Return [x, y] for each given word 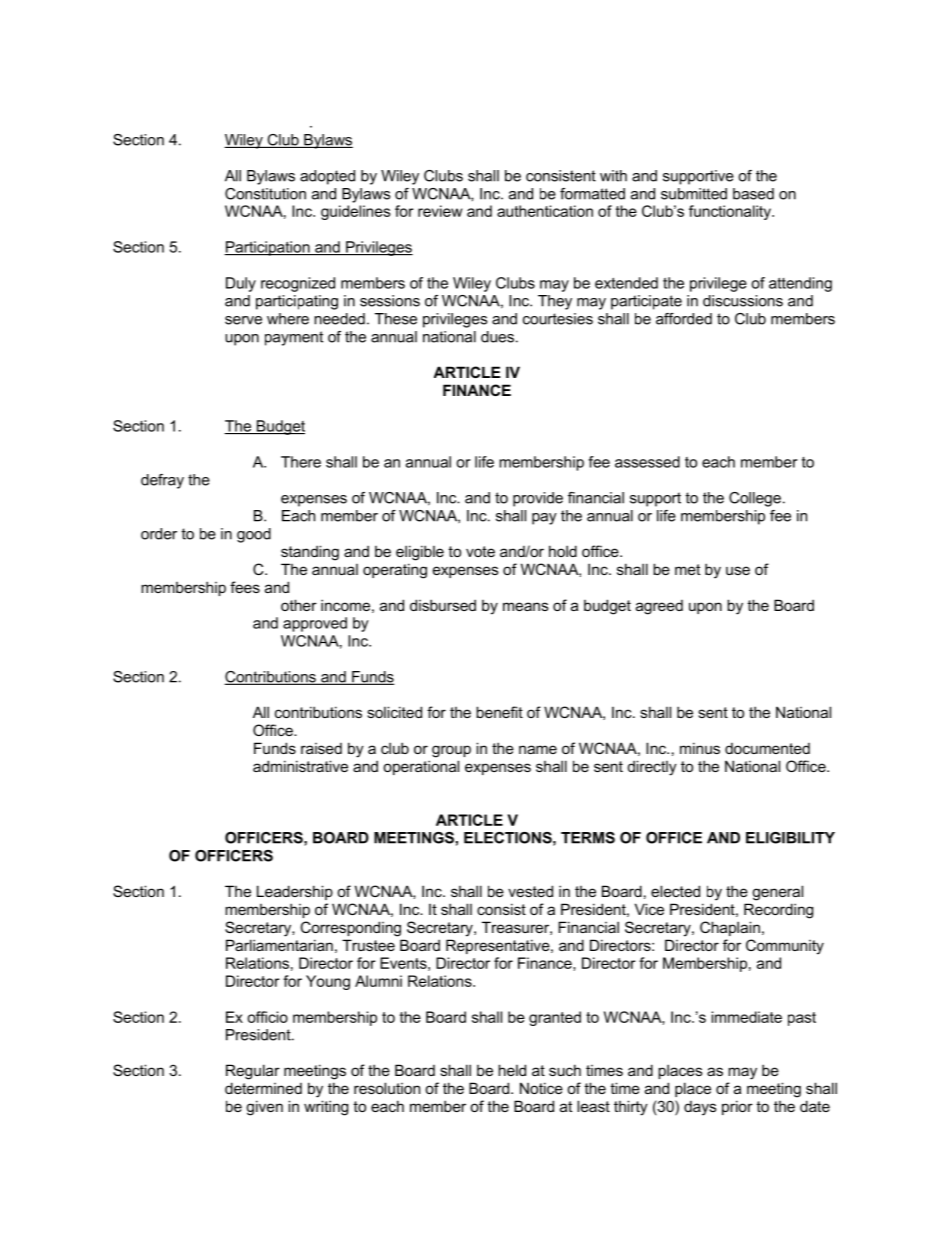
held [512, 1070]
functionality [731, 212]
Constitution [265, 194]
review [440, 211]
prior [737, 1107]
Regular [253, 1072]
